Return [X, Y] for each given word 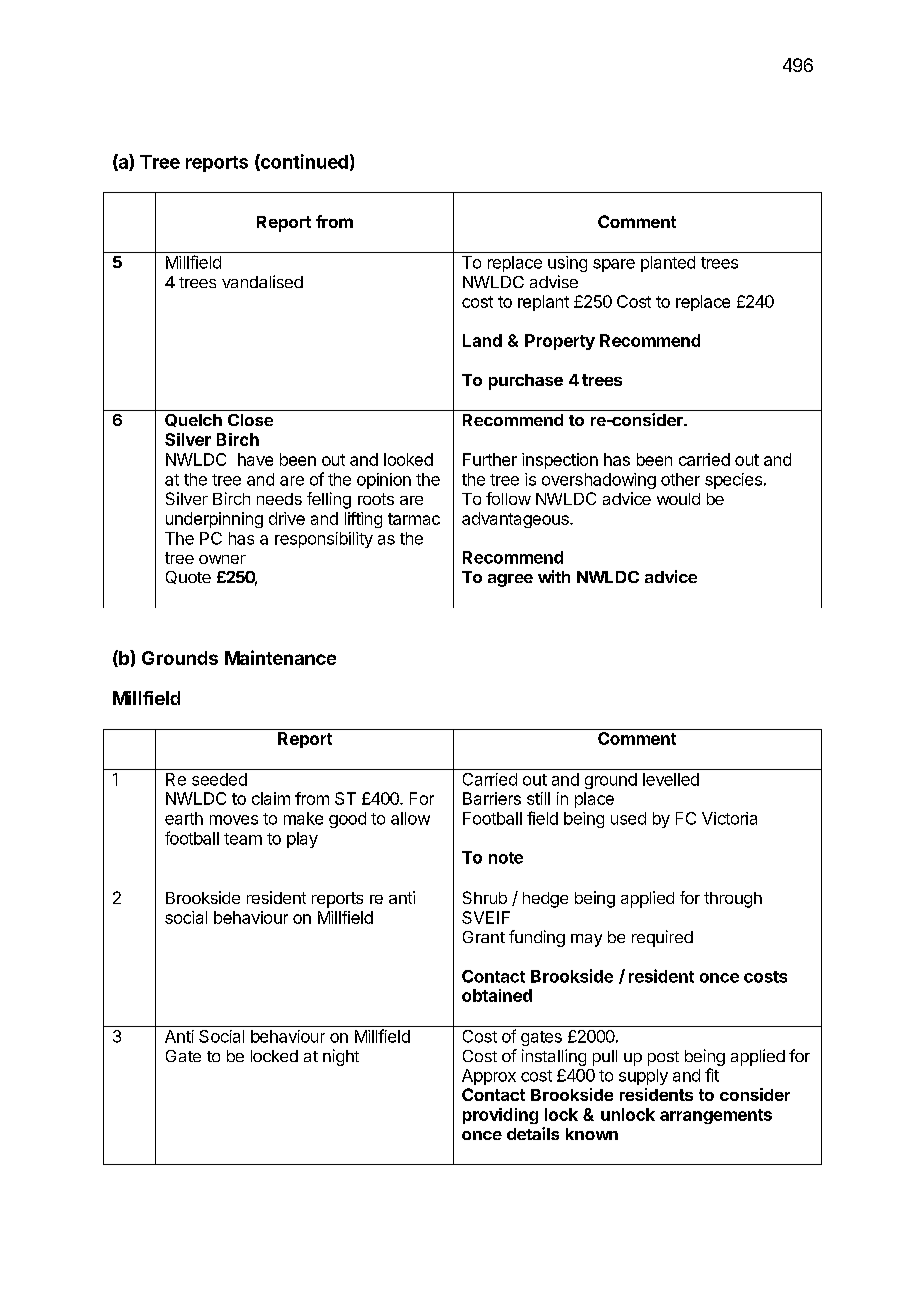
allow [410, 818]
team [243, 839]
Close [250, 420]
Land [482, 340]
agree [510, 580]
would [678, 499]
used [628, 818]
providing [500, 1116]
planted [668, 264]
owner [222, 559]
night [341, 1057]
